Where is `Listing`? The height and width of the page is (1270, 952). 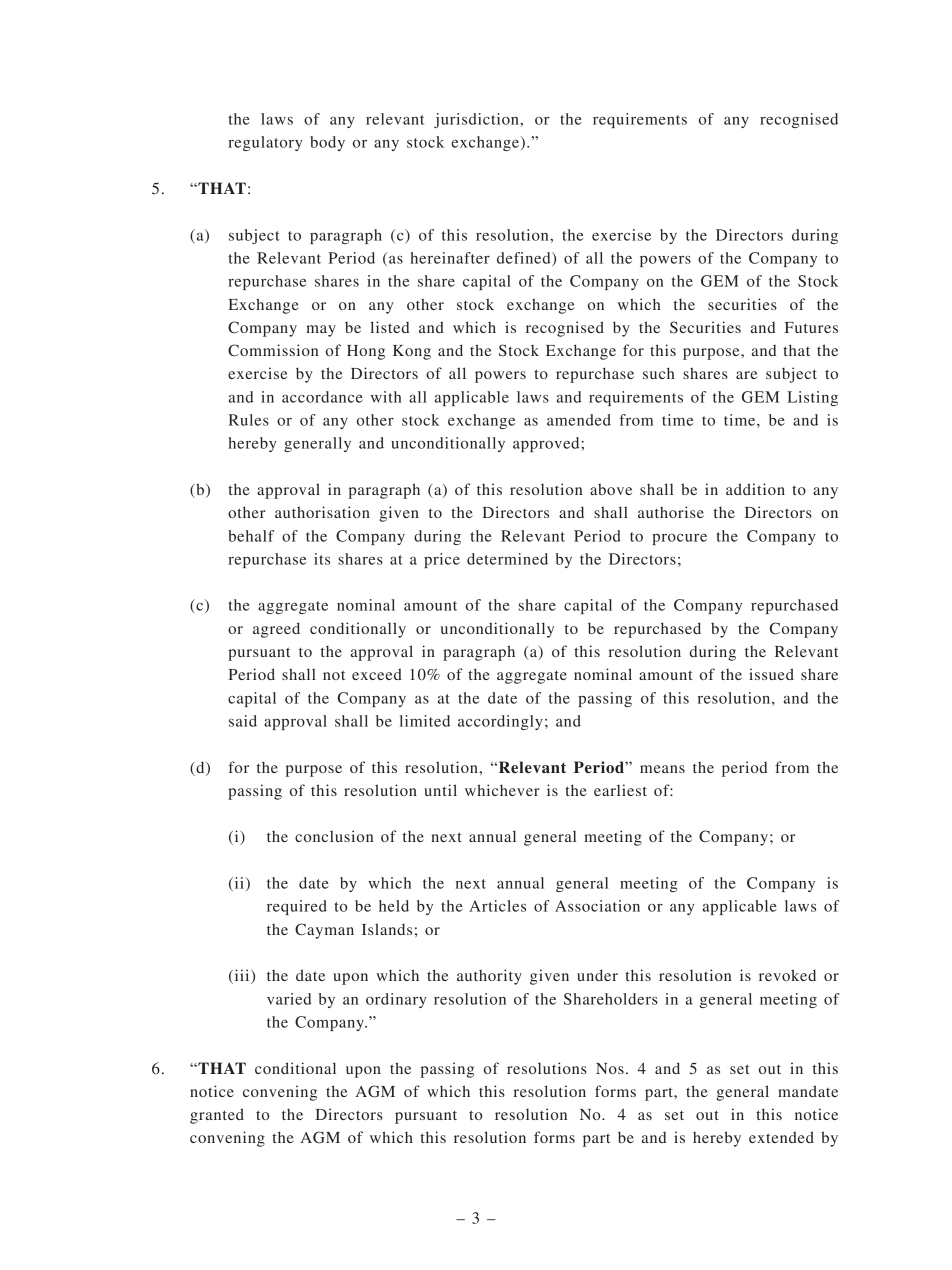
Listing is located at coordinates (812, 398).
